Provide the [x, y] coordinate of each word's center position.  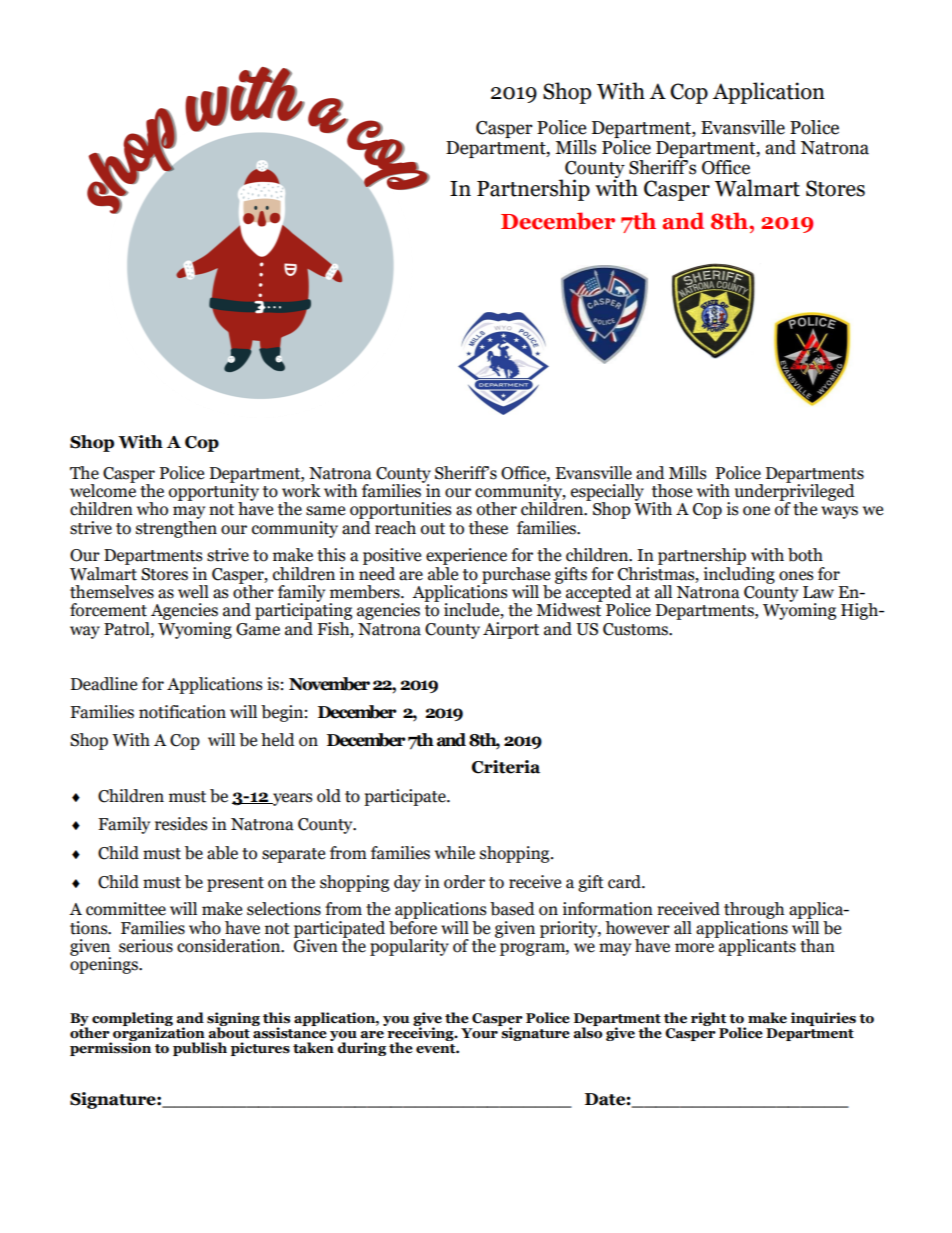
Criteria [506, 767]
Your [479, 1033]
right [709, 1020]
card [625, 882]
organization [159, 1034]
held [278, 740]
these [488, 528]
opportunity [214, 492]
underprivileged [795, 492]
